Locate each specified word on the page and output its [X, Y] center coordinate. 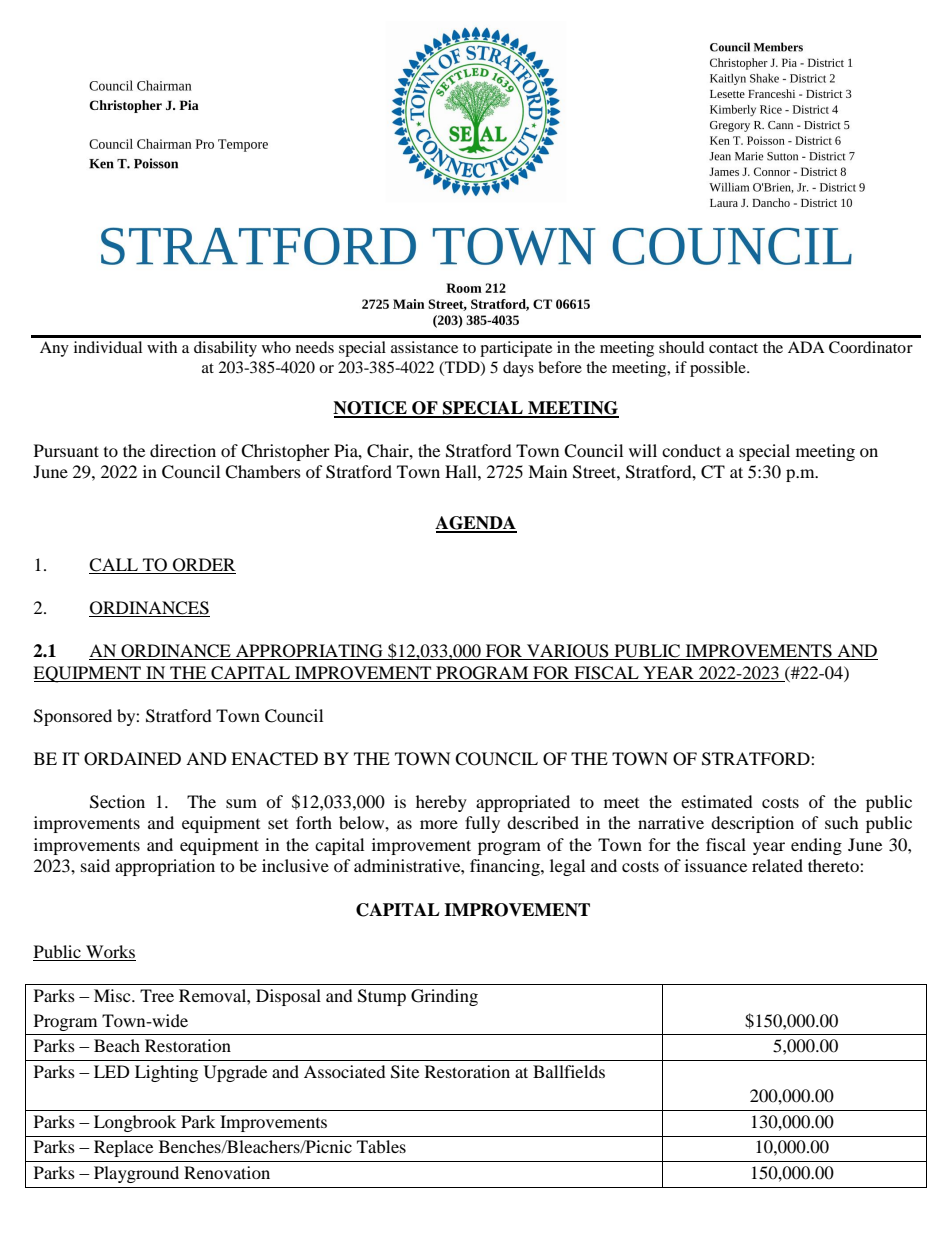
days [518, 369]
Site [405, 1072]
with [162, 347]
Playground [136, 1174]
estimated [717, 801]
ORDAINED [132, 759]
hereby [441, 803]
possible [719, 369]
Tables [381, 1146]
